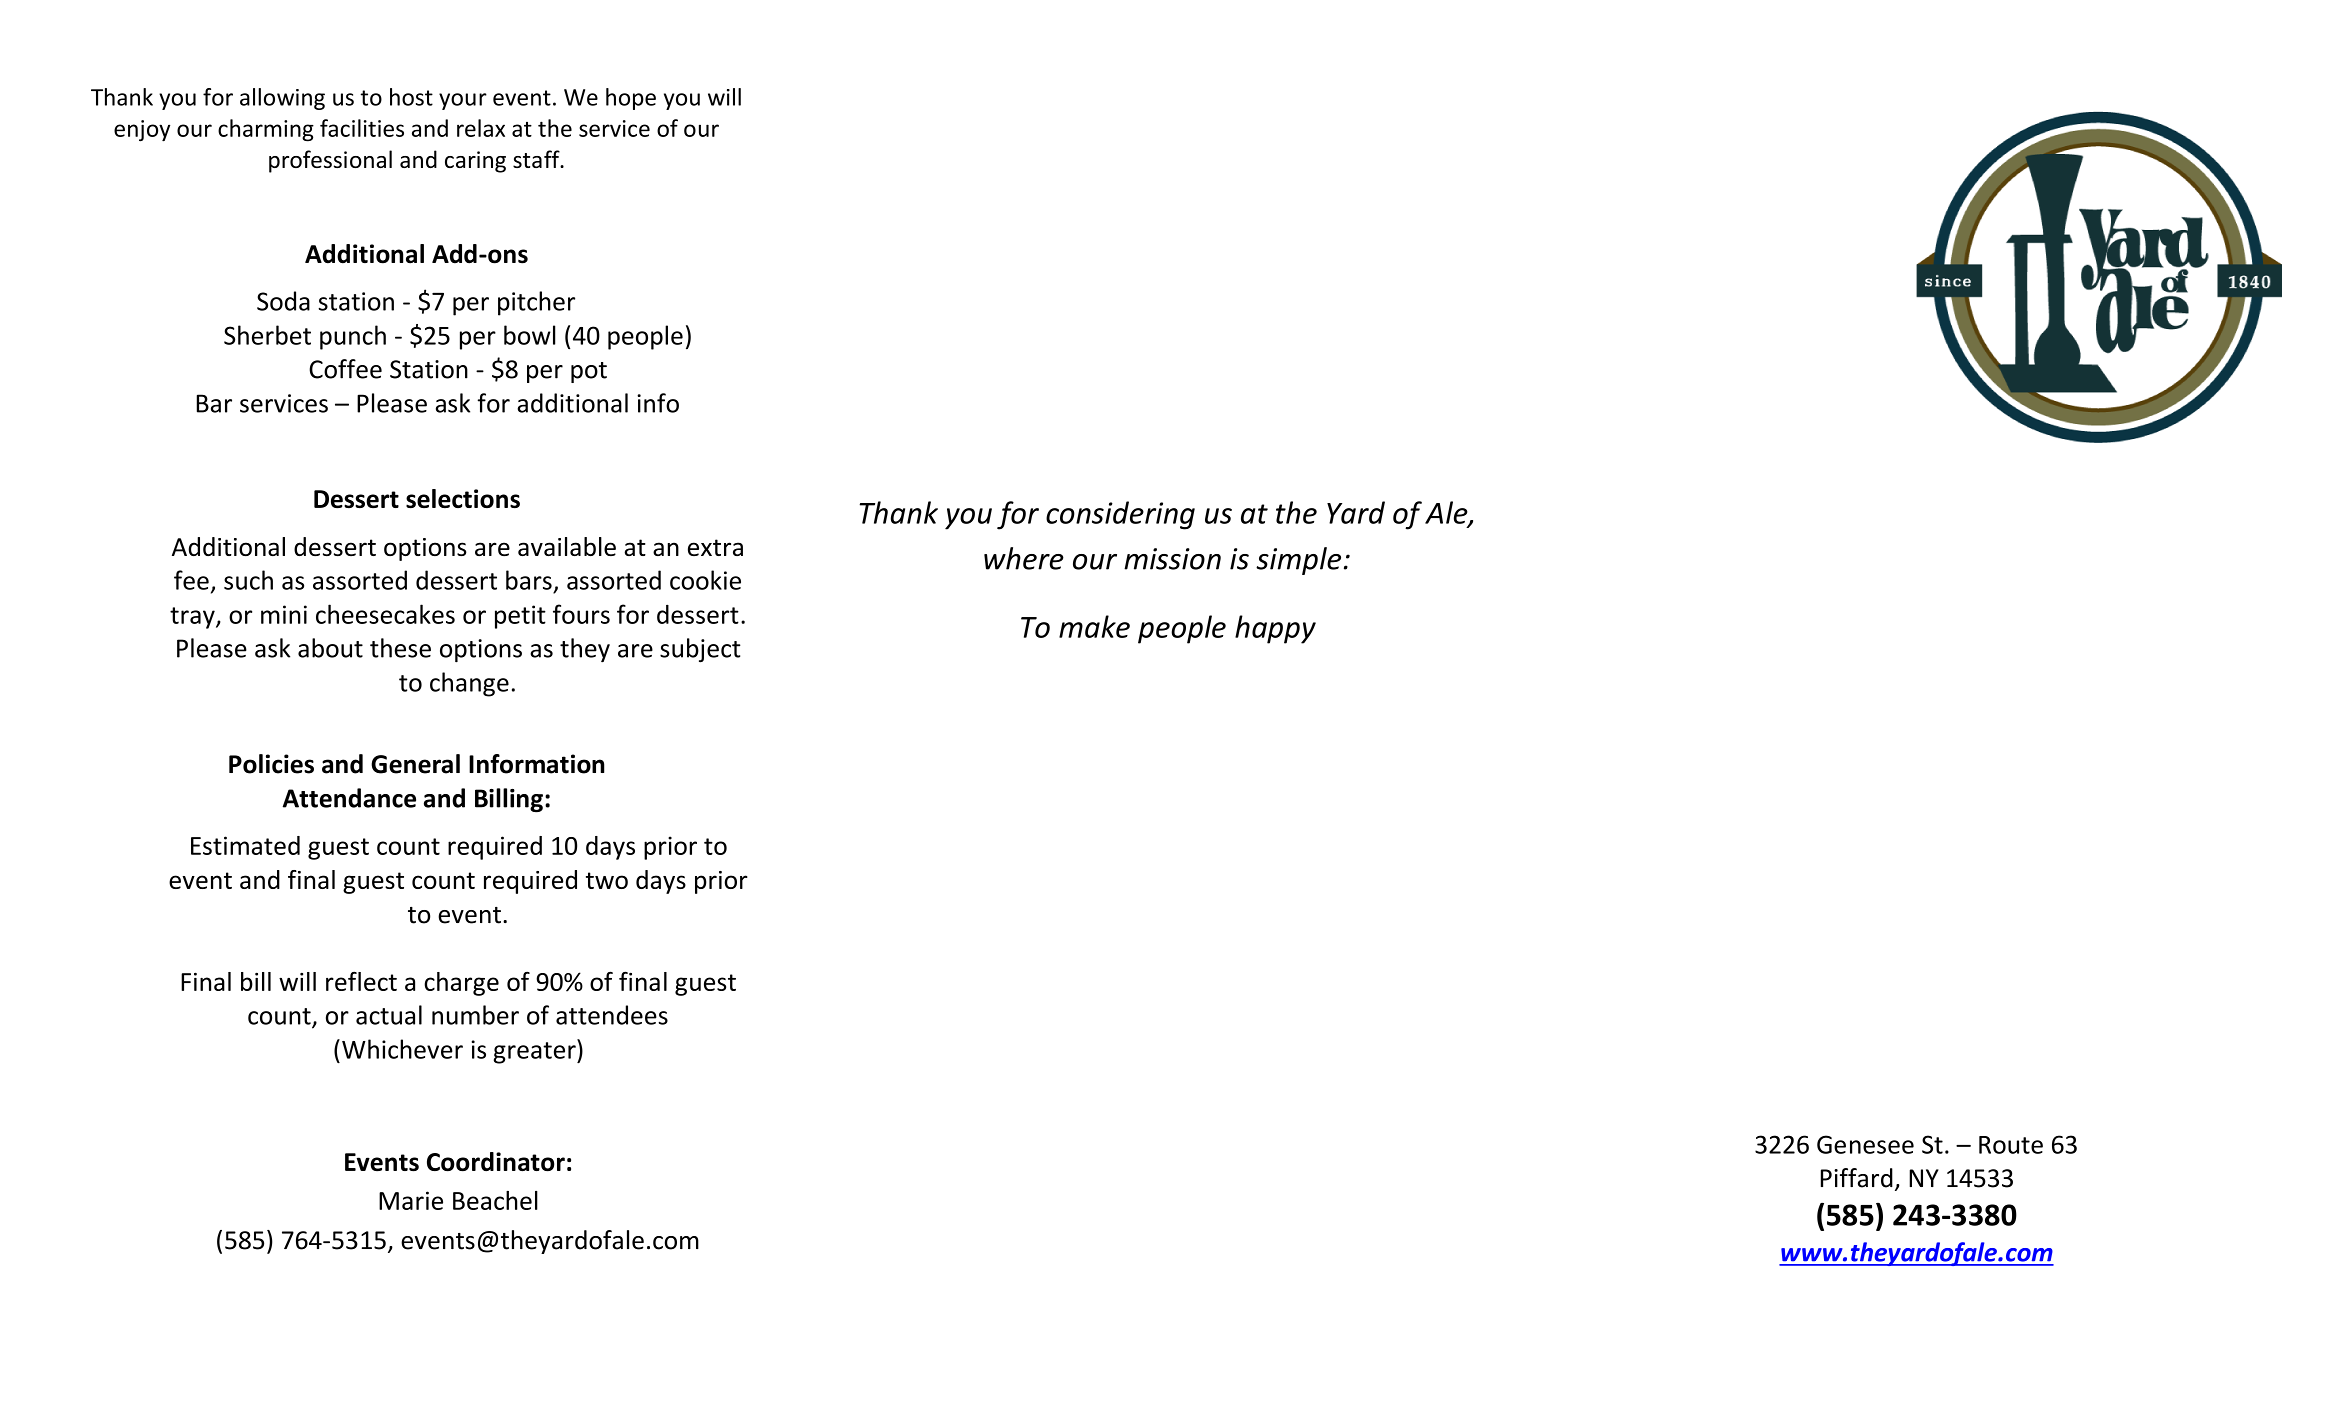 The width and height of the screenshot is (2333, 1417). Describe the element at coordinates (2011, 1145) in the screenshot. I see `Route` at that location.
